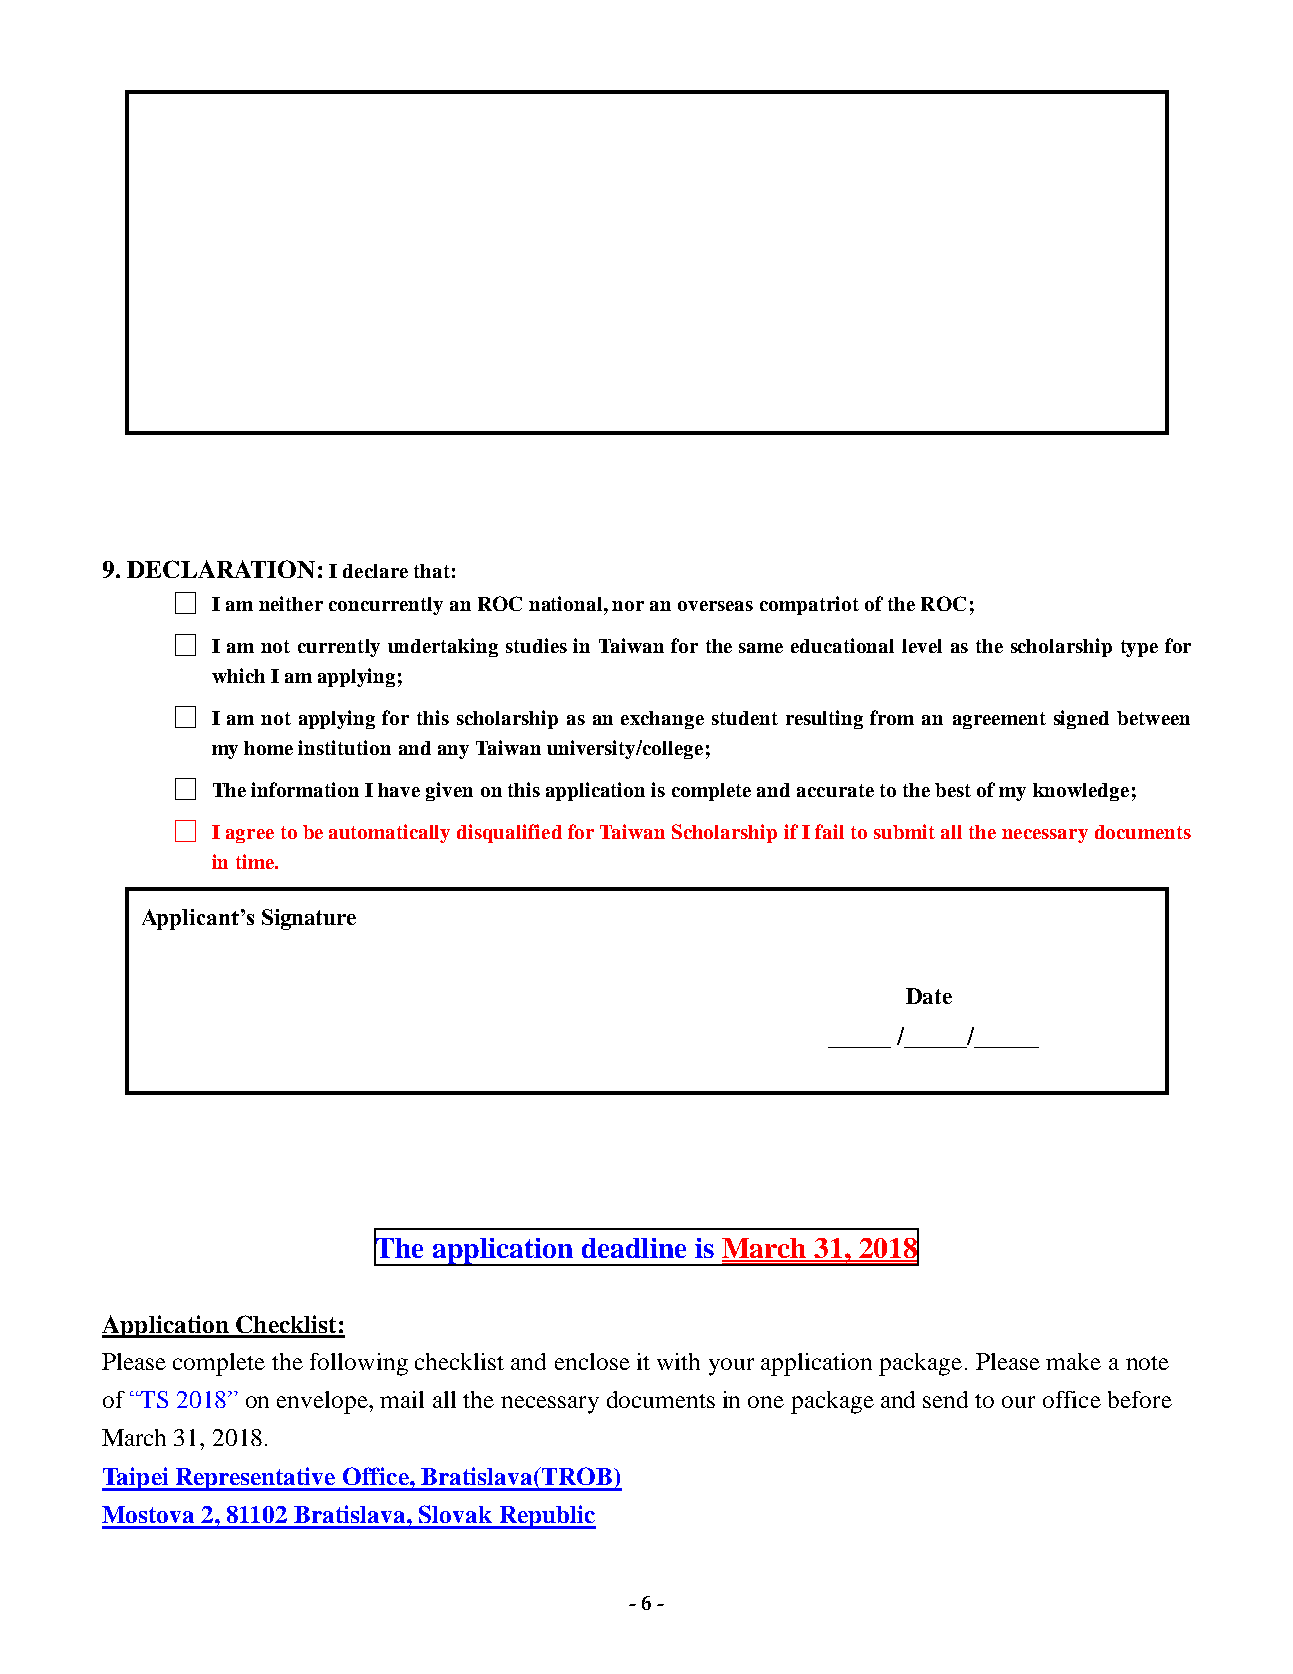  Describe the element at coordinates (309, 919) in the page. I see `Signature` at that location.
